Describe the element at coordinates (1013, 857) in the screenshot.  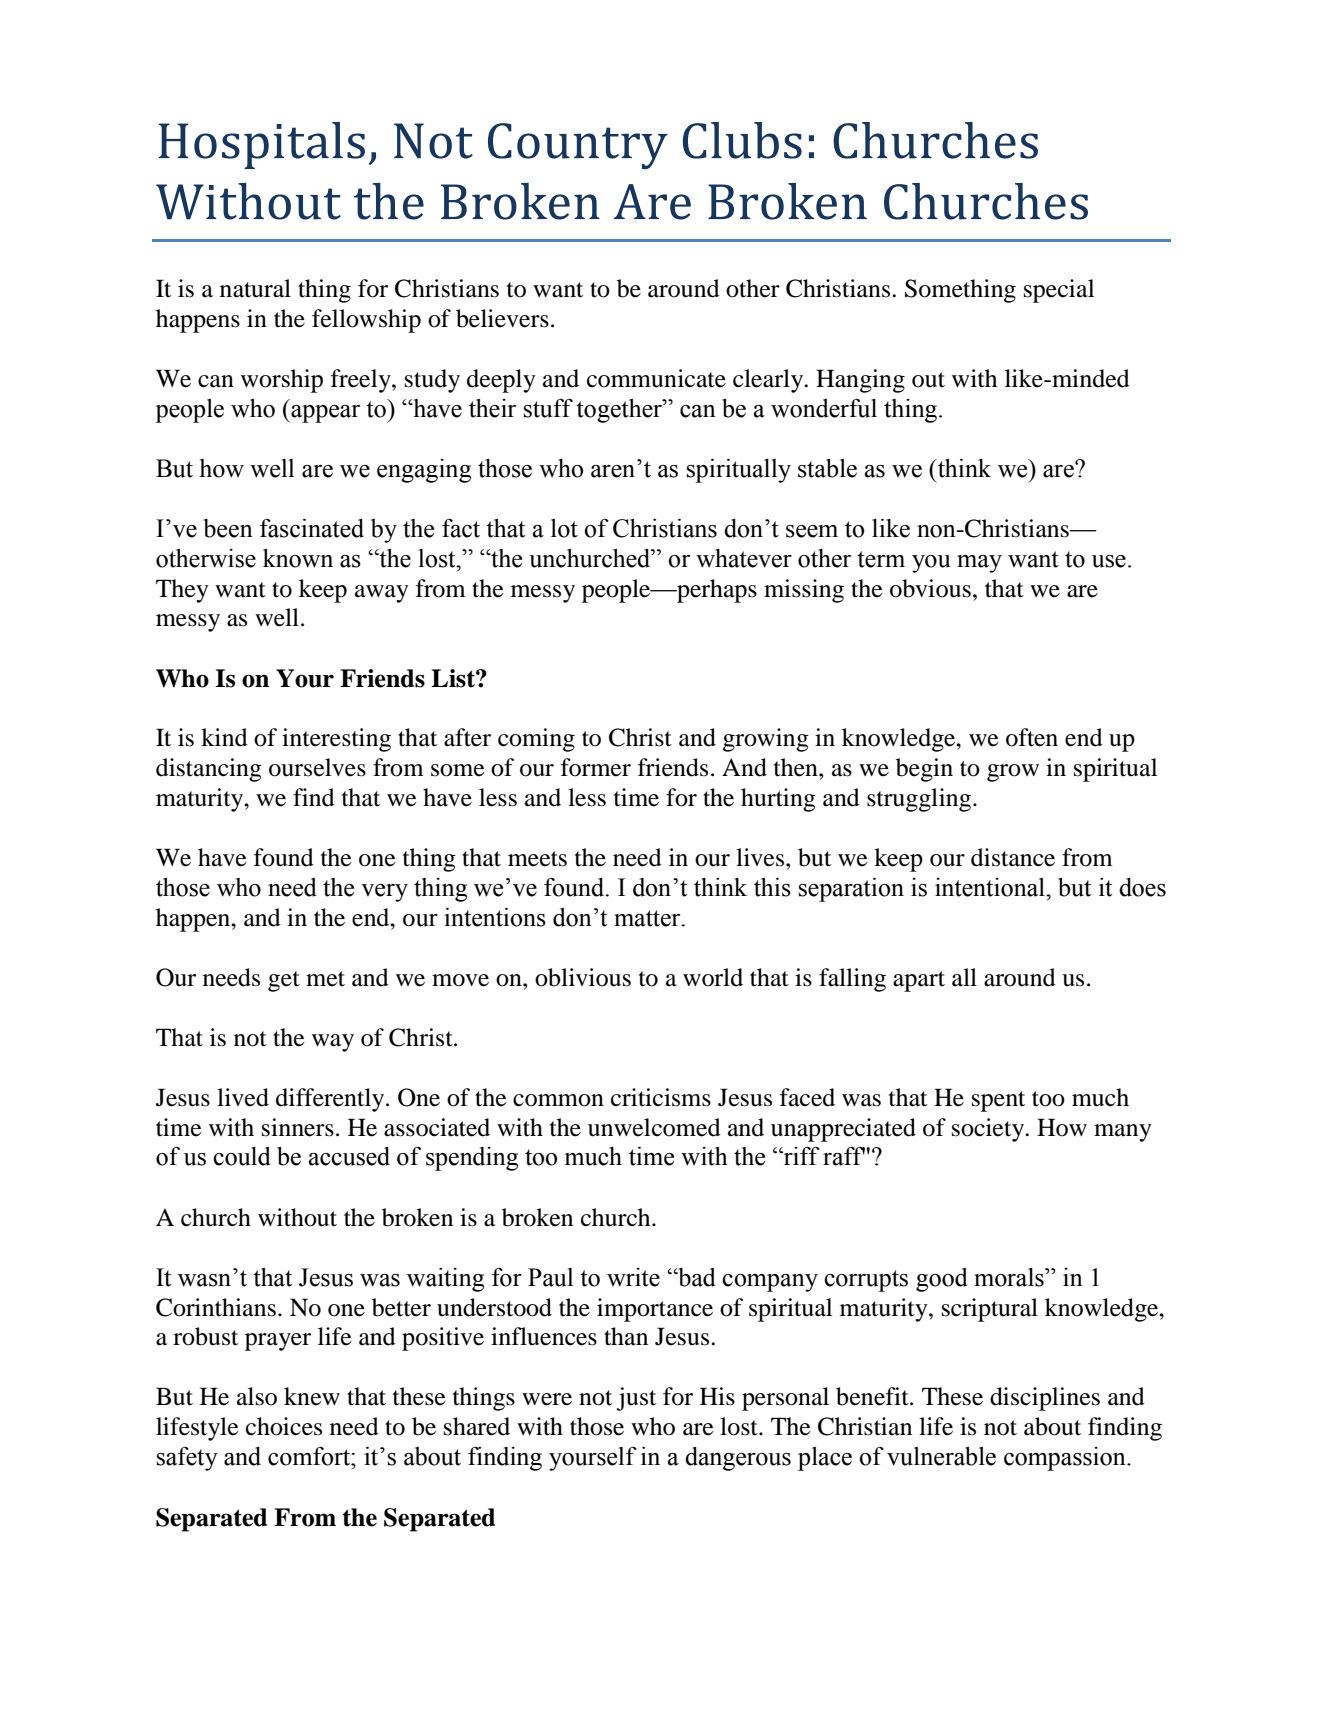
I see `distance` at that location.
